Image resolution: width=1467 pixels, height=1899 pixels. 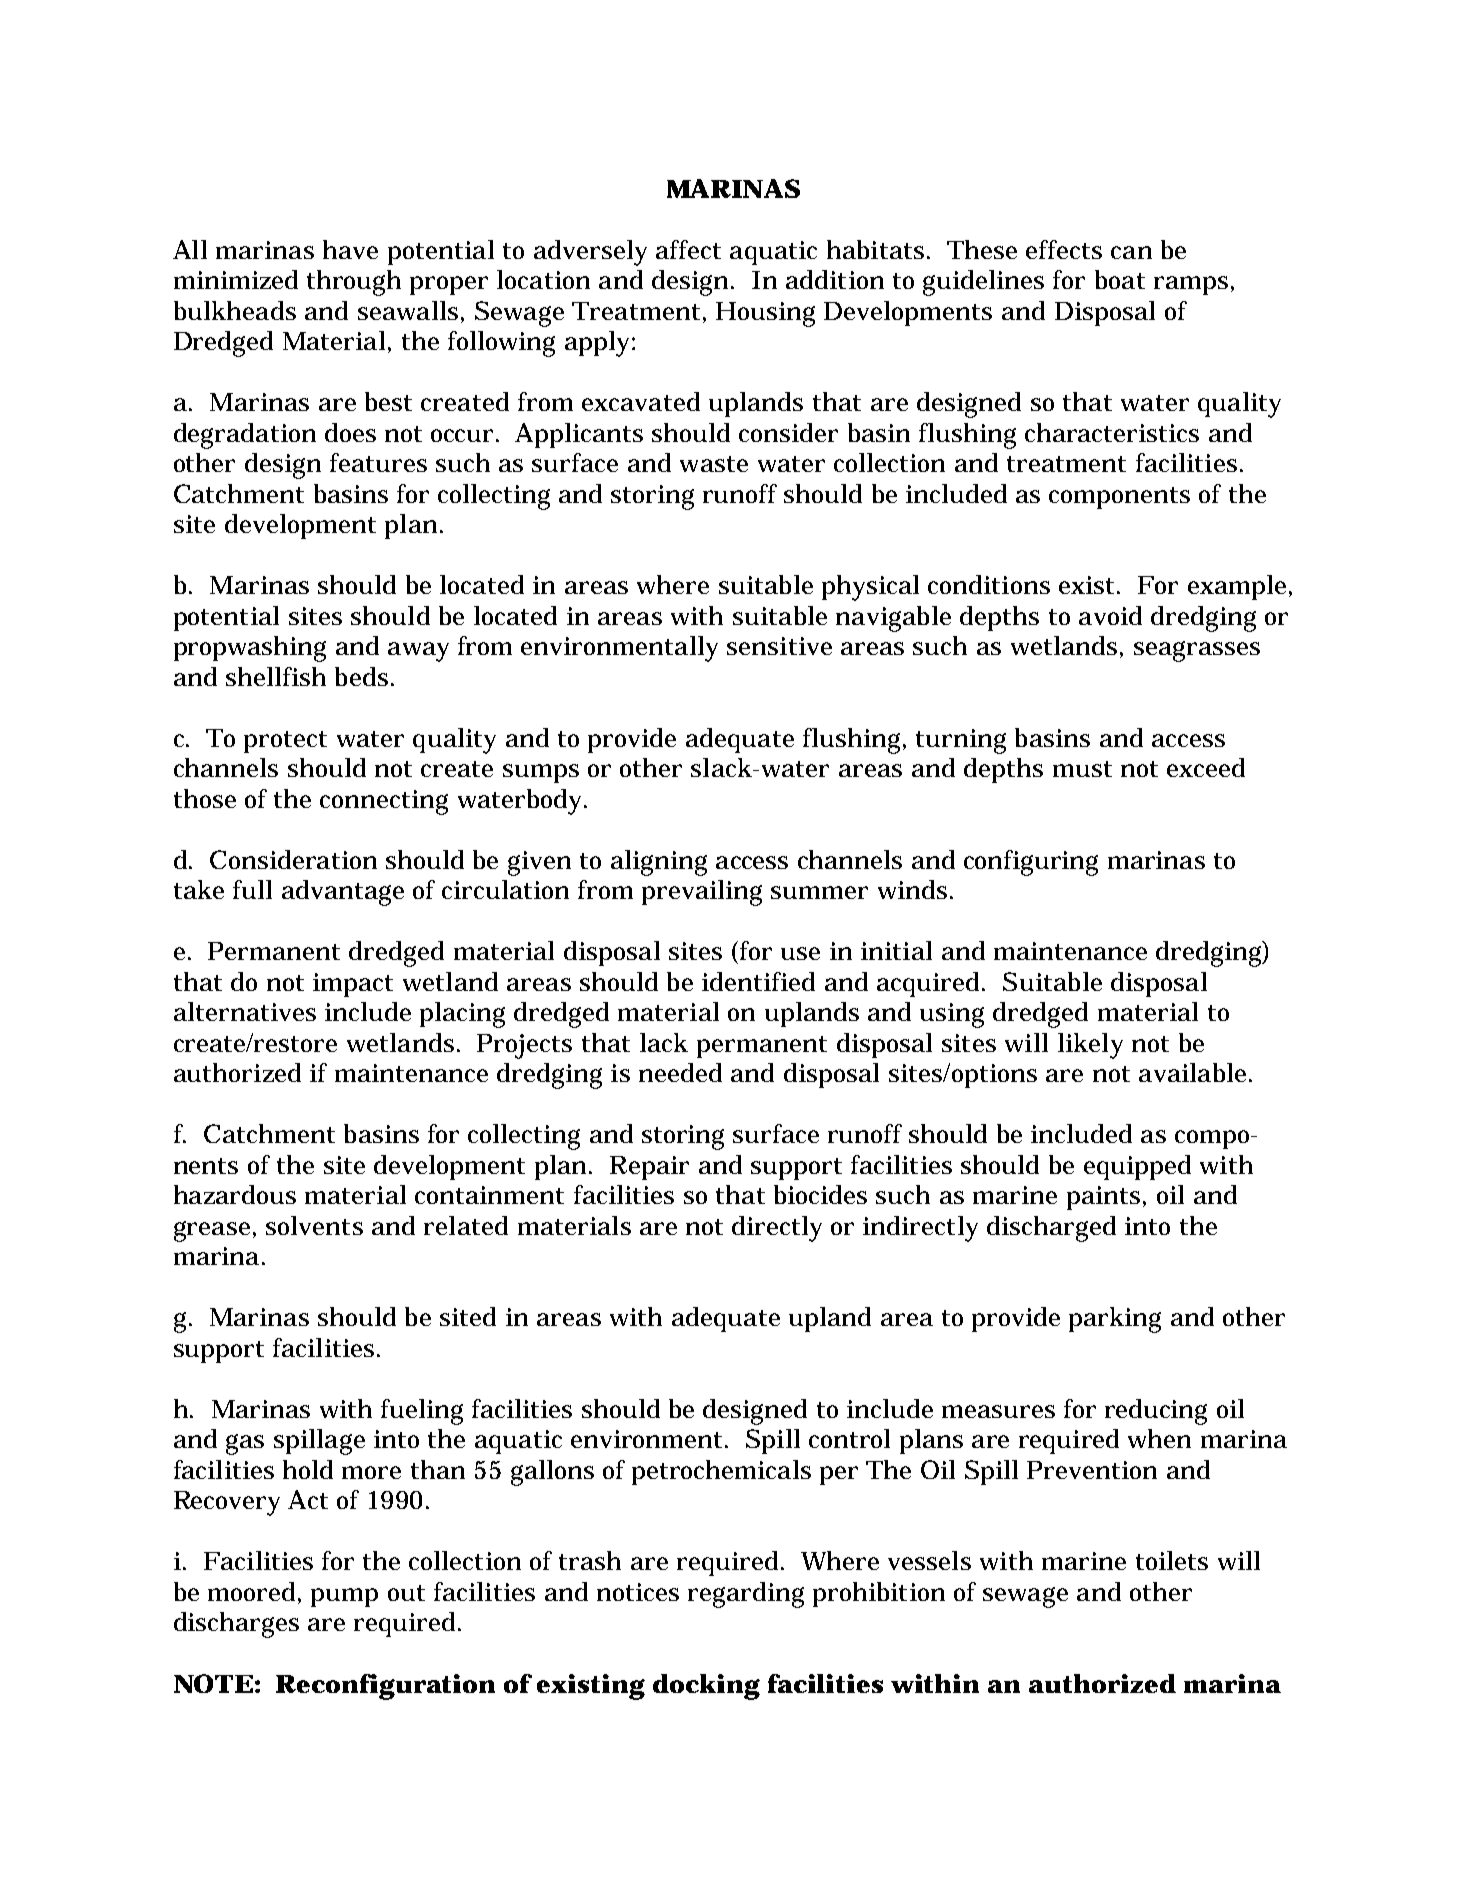 I want to click on affect, so click(x=688, y=249).
